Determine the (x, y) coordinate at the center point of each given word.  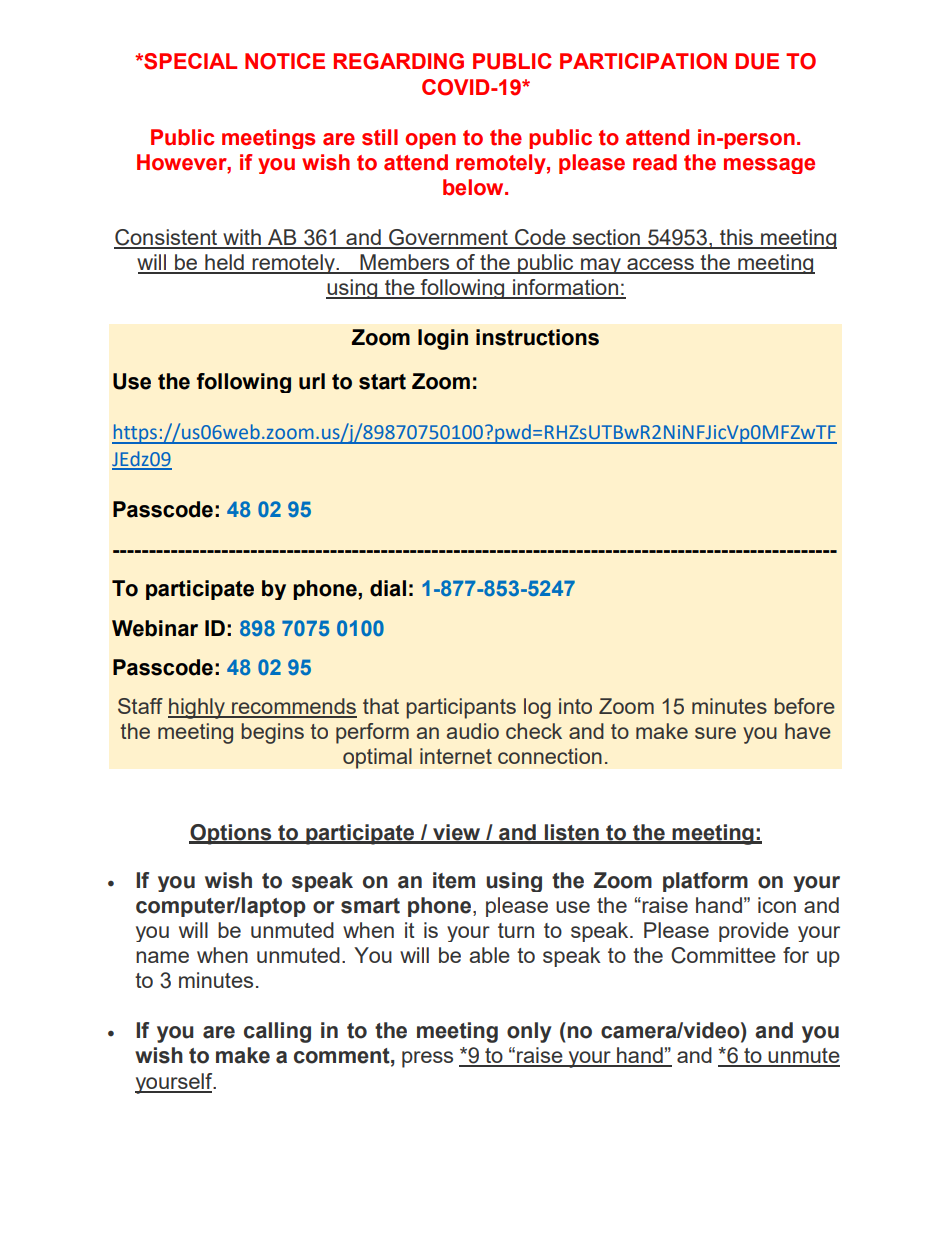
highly (197, 708)
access (660, 265)
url (312, 381)
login (443, 339)
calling (277, 1032)
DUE (757, 61)
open (430, 141)
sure (715, 733)
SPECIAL (189, 61)
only (529, 1032)
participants (461, 708)
